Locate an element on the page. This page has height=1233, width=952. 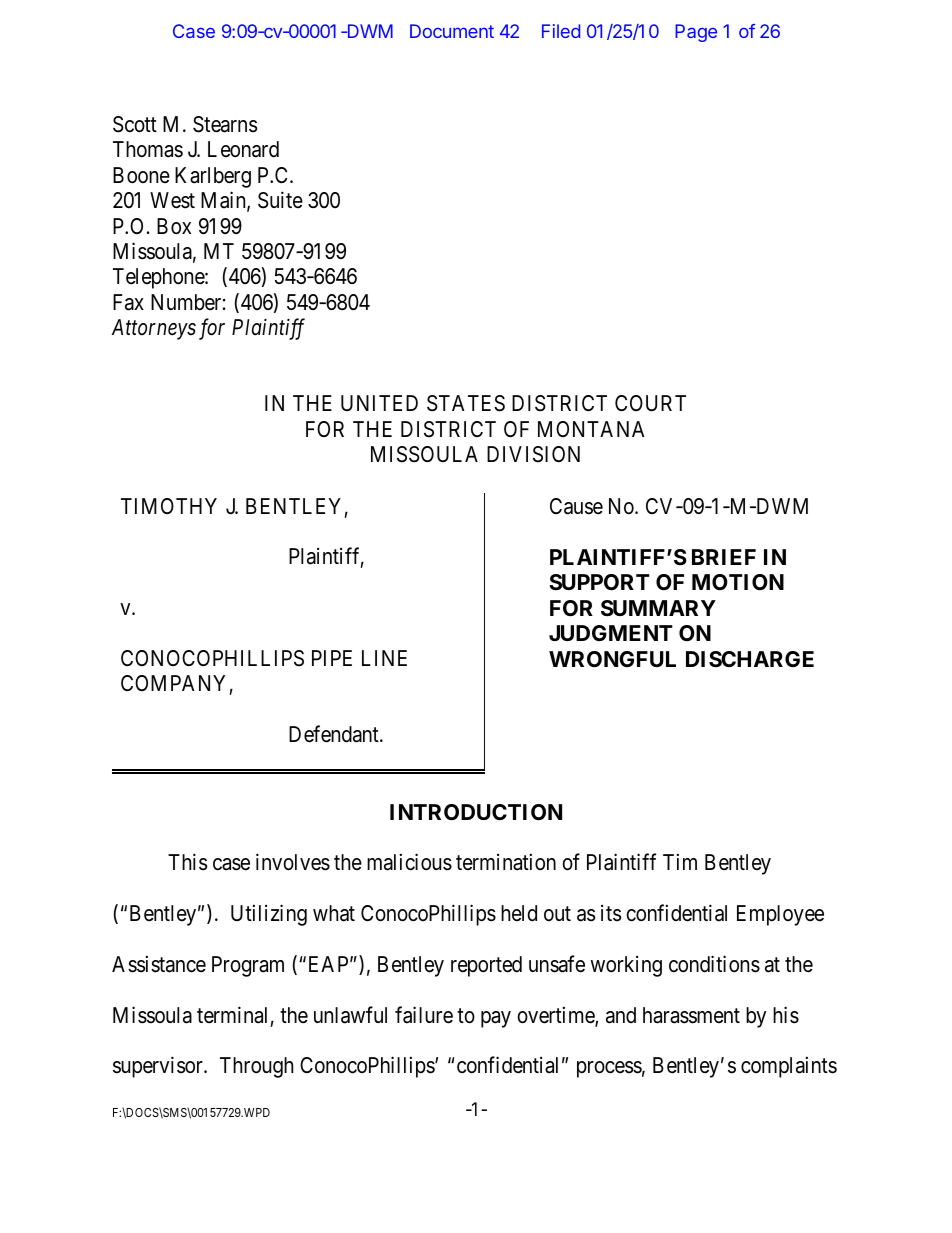
Document is located at coordinates (452, 31).
